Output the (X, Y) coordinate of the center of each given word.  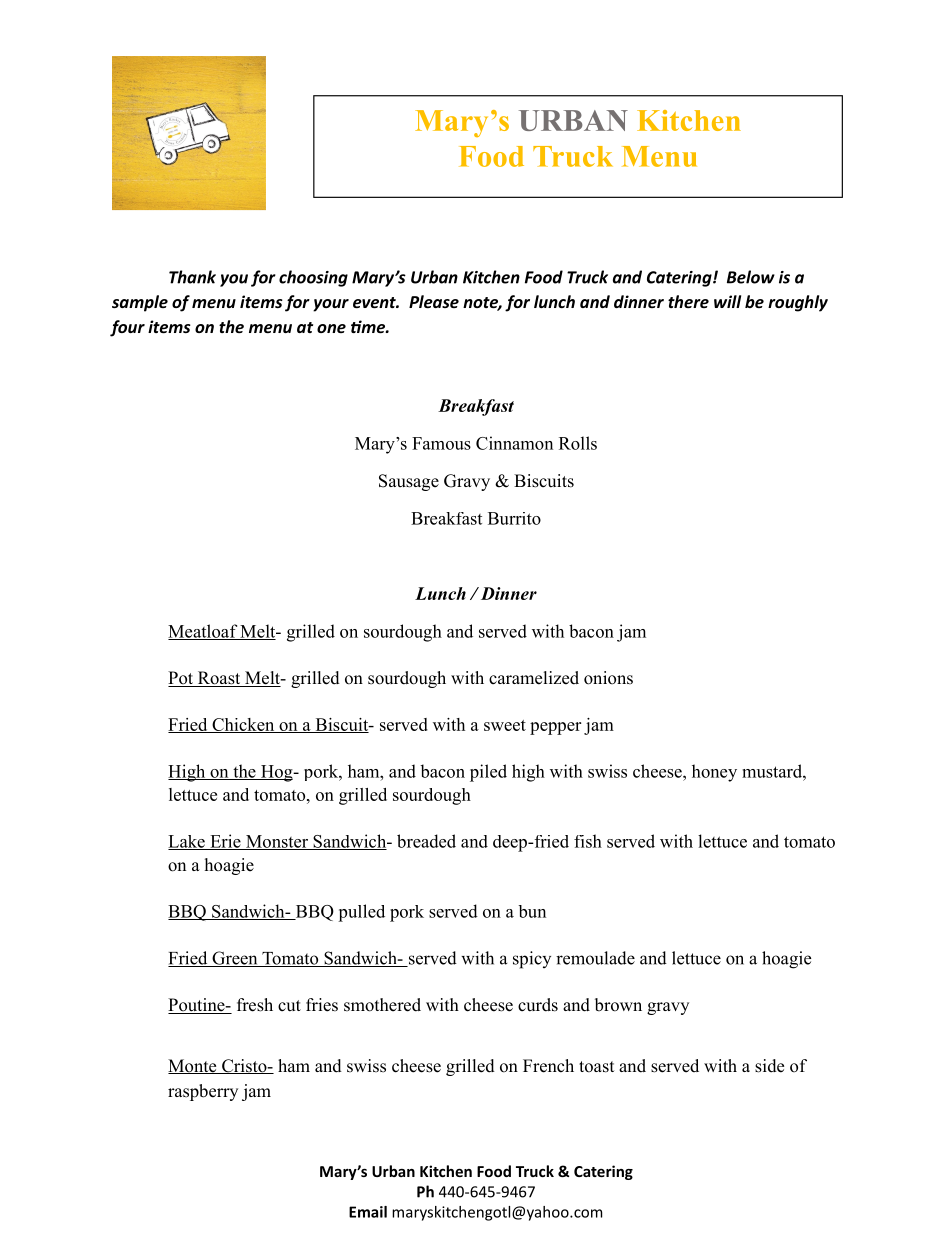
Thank (192, 277)
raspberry (203, 1092)
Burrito (514, 518)
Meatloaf (203, 632)
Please (434, 301)
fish (588, 841)
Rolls (578, 443)
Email (368, 1212)
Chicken (243, 725)
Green (235, 959)
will (727, 301)
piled (488, 773)
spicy (532, 960)
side (769, 1066)
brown (618, 1005)
